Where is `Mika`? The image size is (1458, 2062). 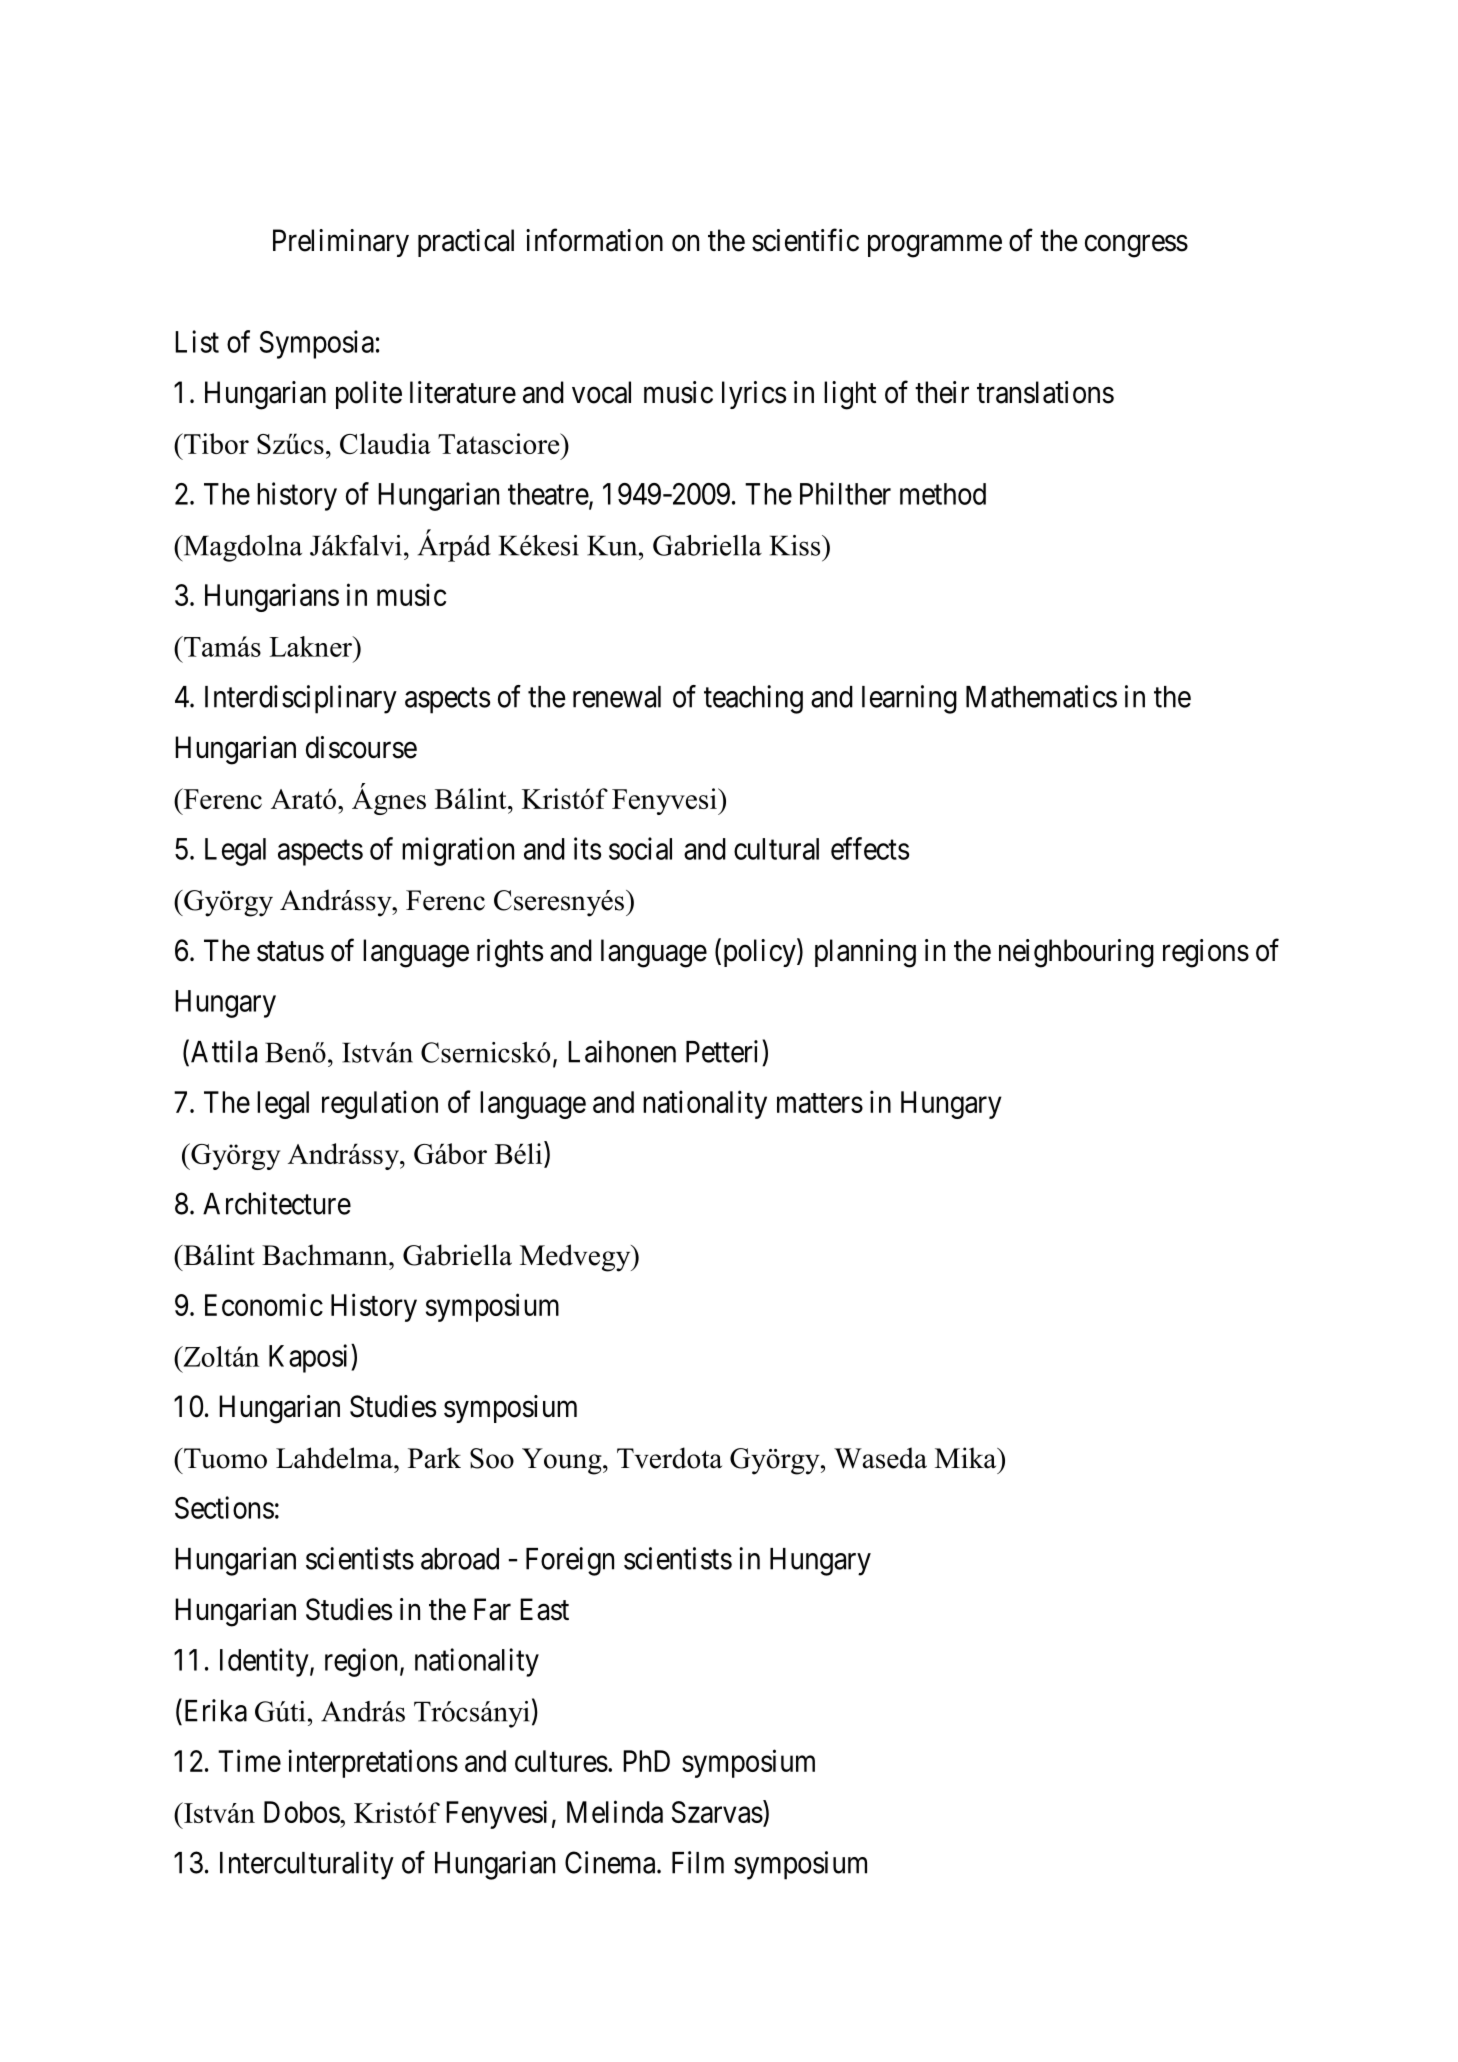
Mika is located at coordinates (967, 1458).
